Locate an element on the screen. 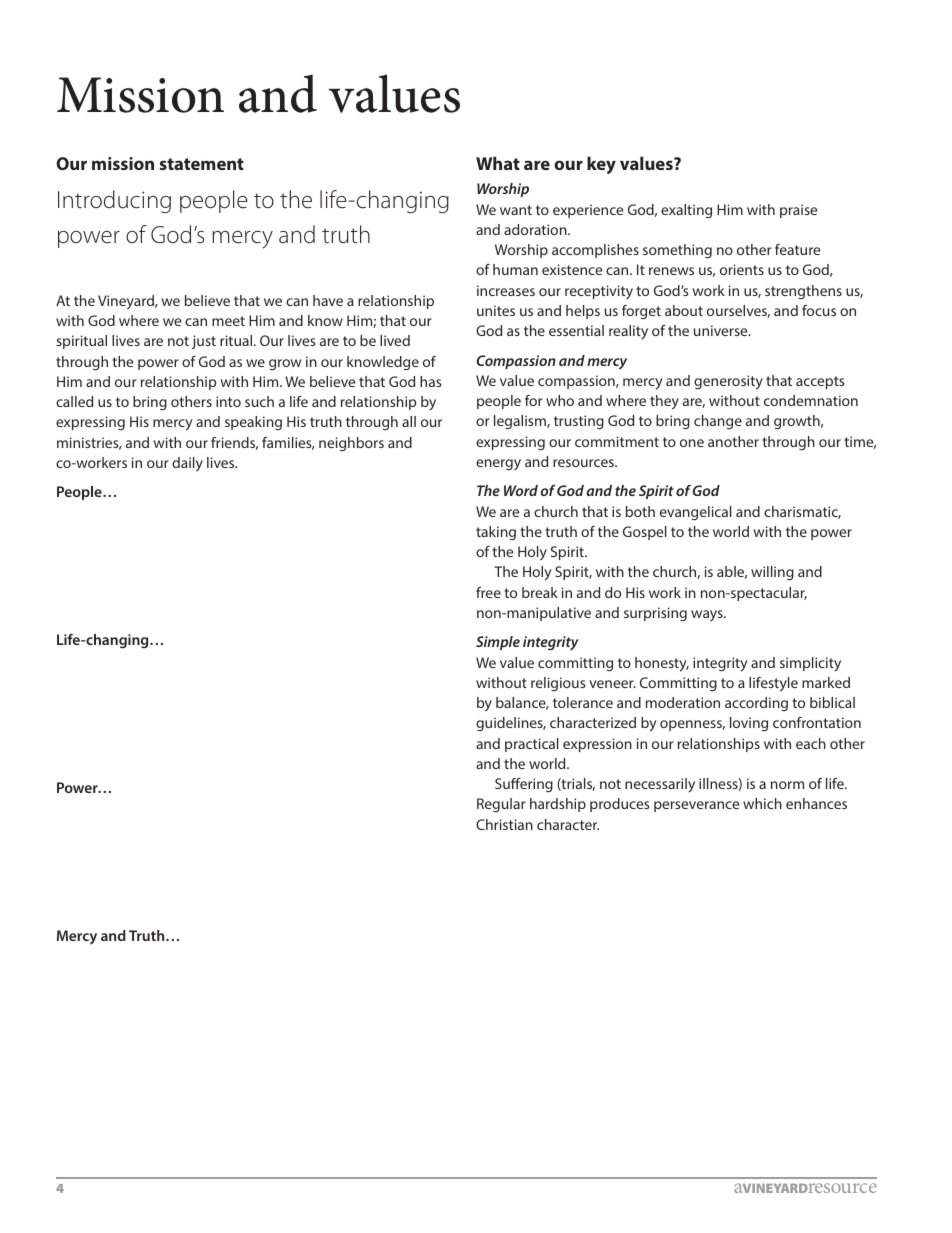 The width and height of the screenshot is (952, 1233). legalism is located at coordinates (521, 422).
